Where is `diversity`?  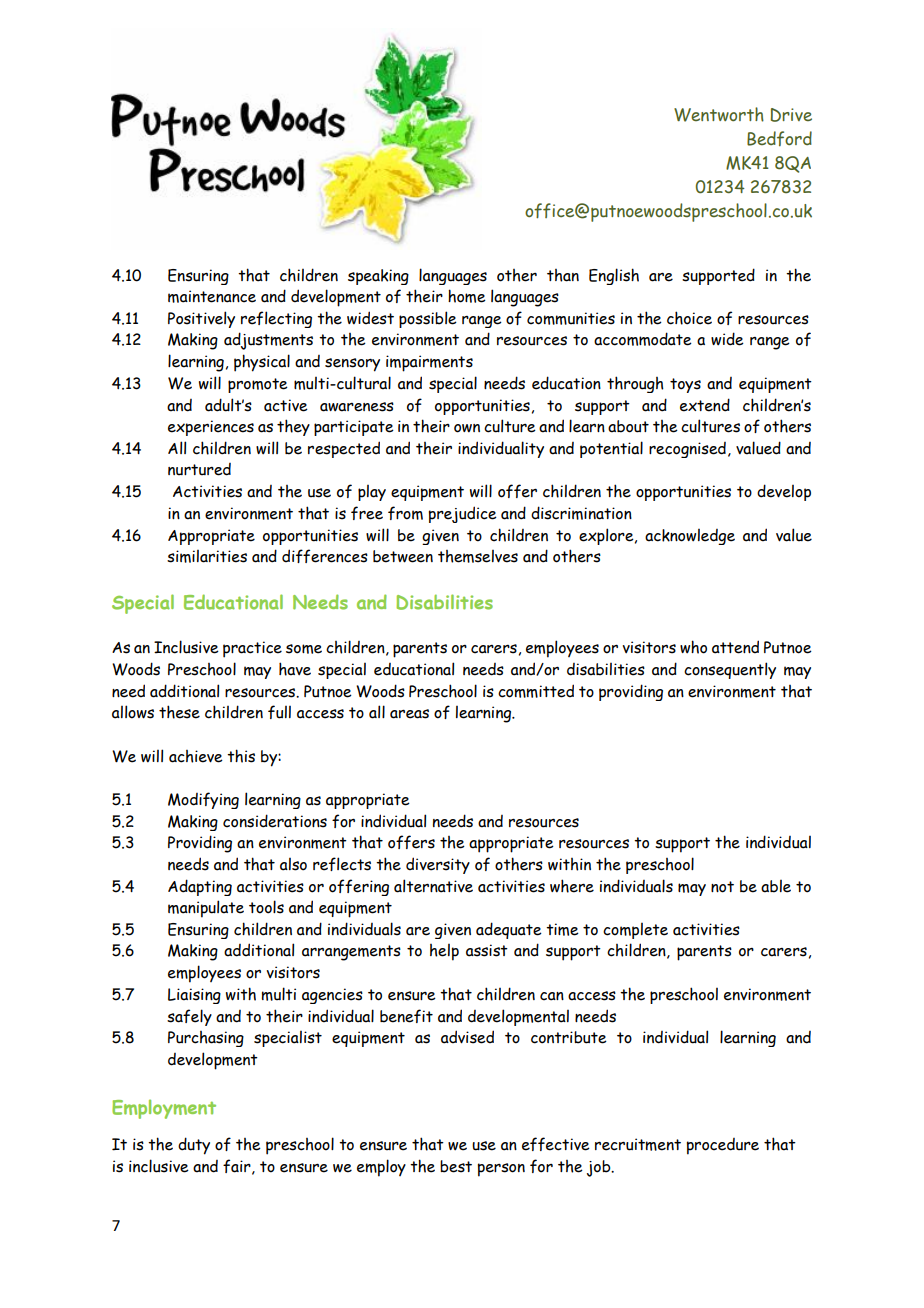 diversity is located at coordinates (438, 865).
